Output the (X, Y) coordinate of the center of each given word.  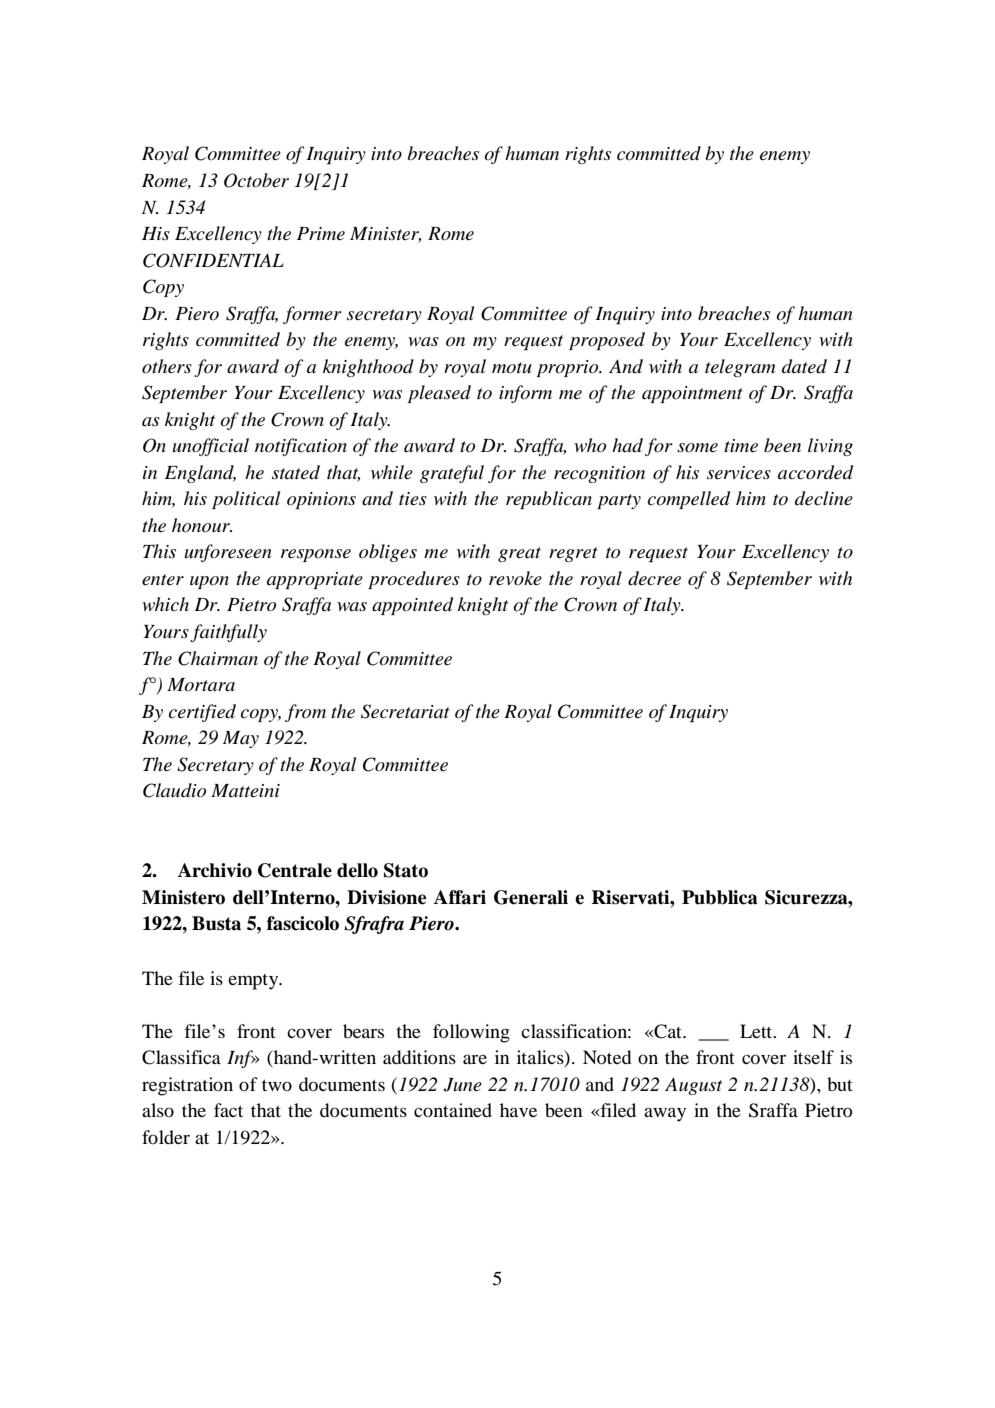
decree (654, 578)
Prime (321, 234)
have (518, 1110)
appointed (412, 606)
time (741, 445)
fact (228, 1110)
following (471, 1033)
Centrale (295, 870)
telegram (740, 368)
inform (525, 394)
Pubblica (720, 897)
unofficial (210, 447)
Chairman (218, 658)
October (256, 180)
